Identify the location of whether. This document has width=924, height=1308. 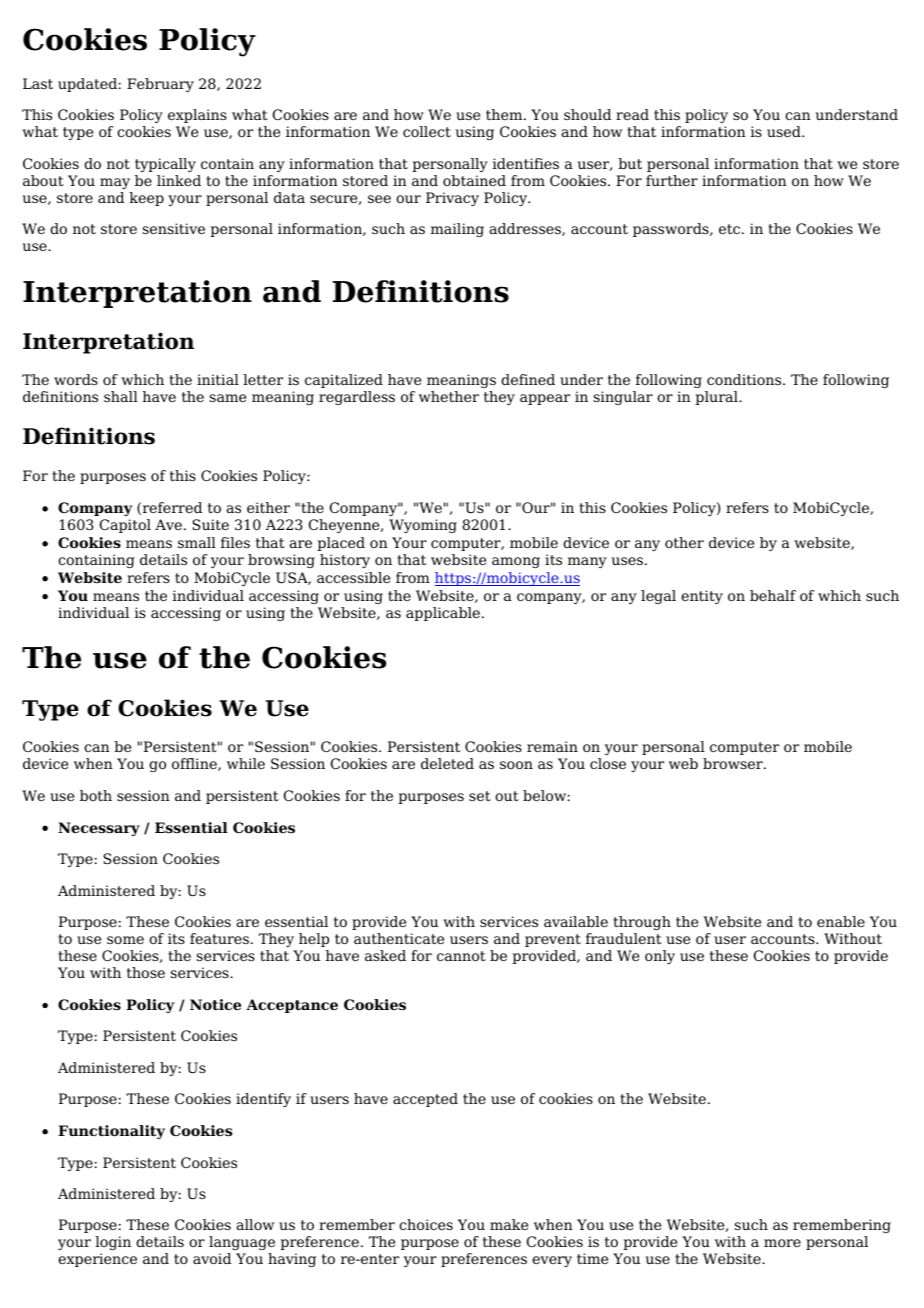
(449, 396).
